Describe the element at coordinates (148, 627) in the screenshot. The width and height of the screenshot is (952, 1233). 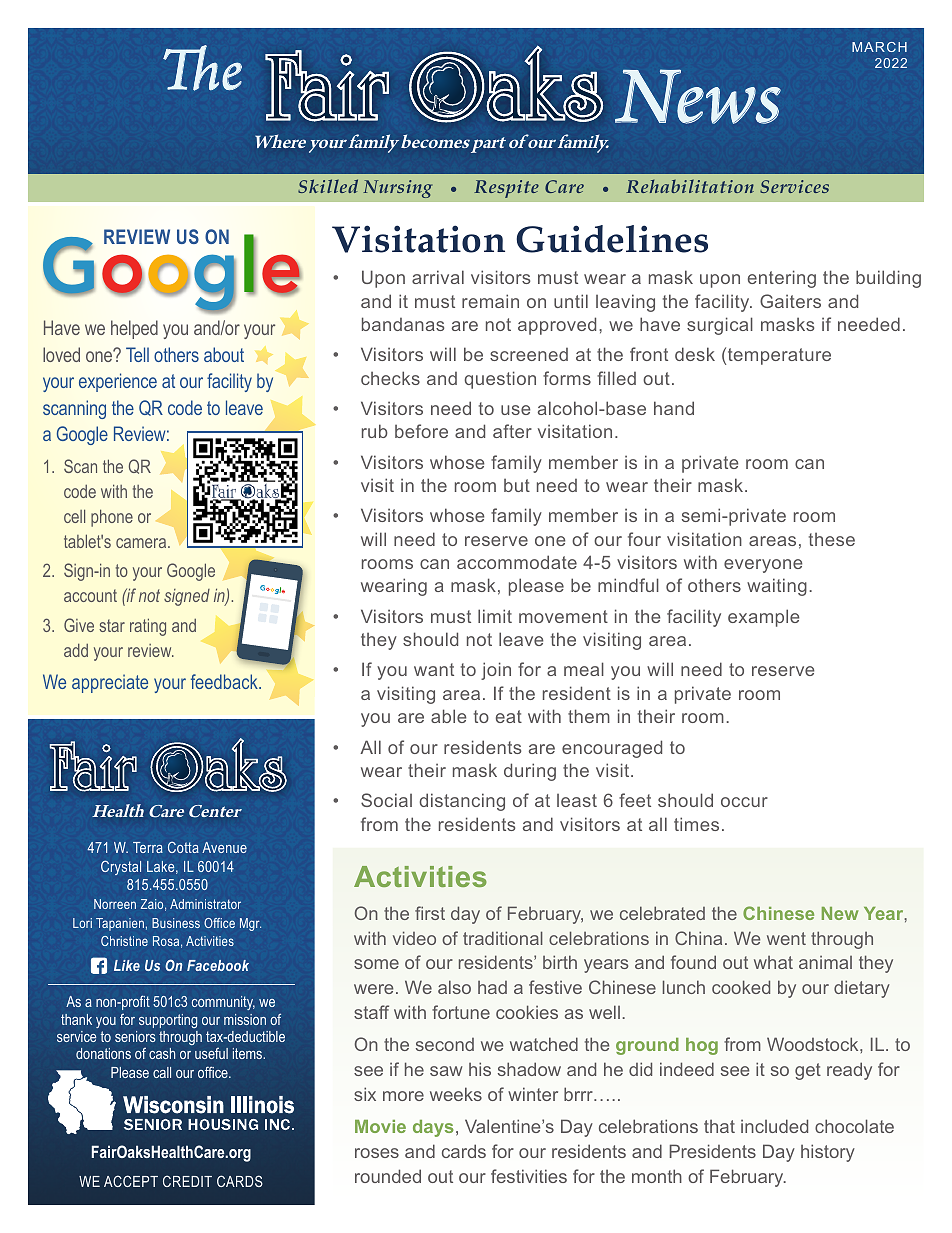
I see `rating` at that location.
